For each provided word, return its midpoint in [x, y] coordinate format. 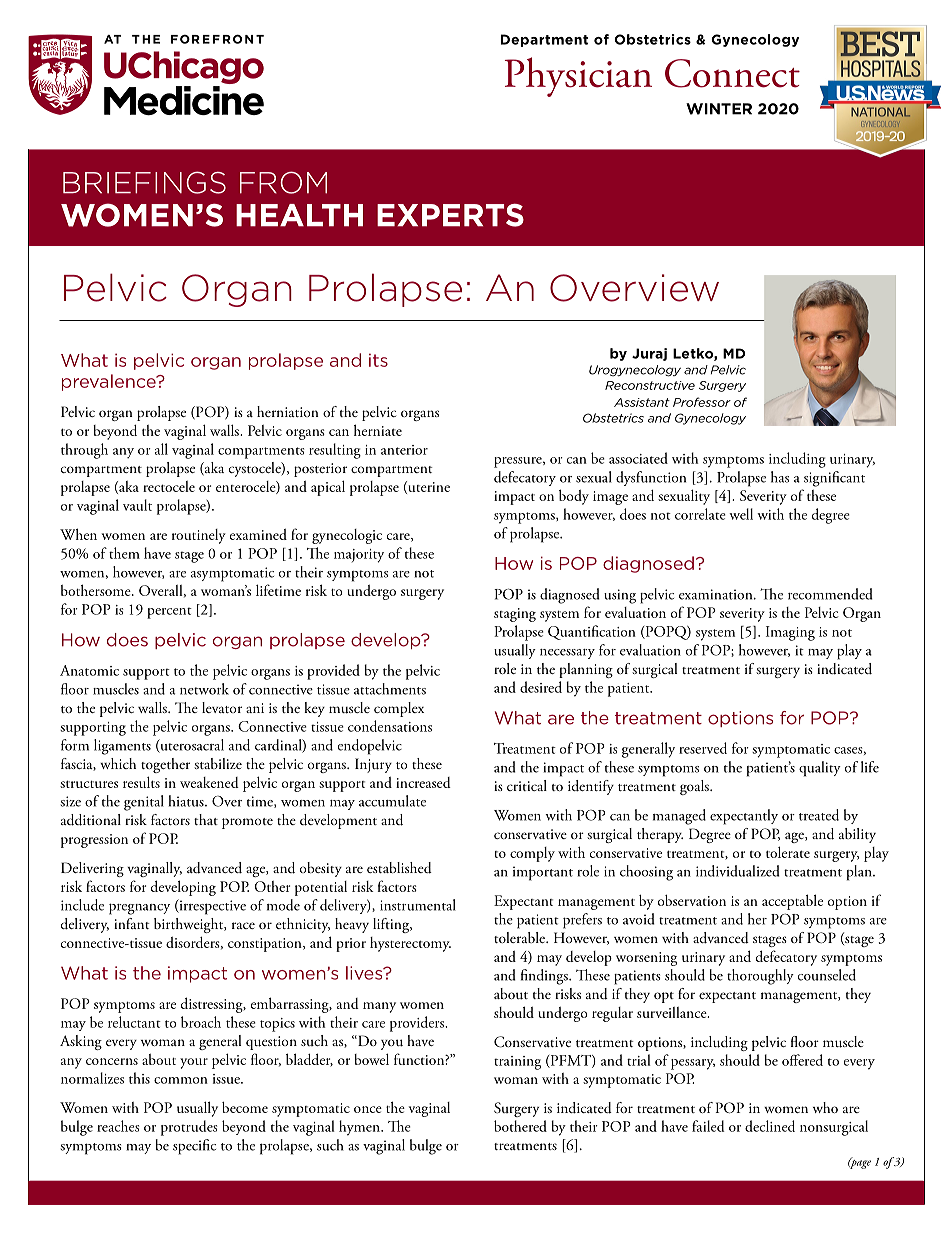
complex [399, 709]
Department [544, 40]
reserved [703, 748]
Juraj [649, 354]
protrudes [189, 1128]
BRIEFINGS [144, 182]
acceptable [792, 902]
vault [137, 505]
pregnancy [139, 909]
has [780, 477]
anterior [404, 450]
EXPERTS [450, 215]
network [204, 689]
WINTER [719, 109]
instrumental [418, 905]
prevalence [110, 382]
